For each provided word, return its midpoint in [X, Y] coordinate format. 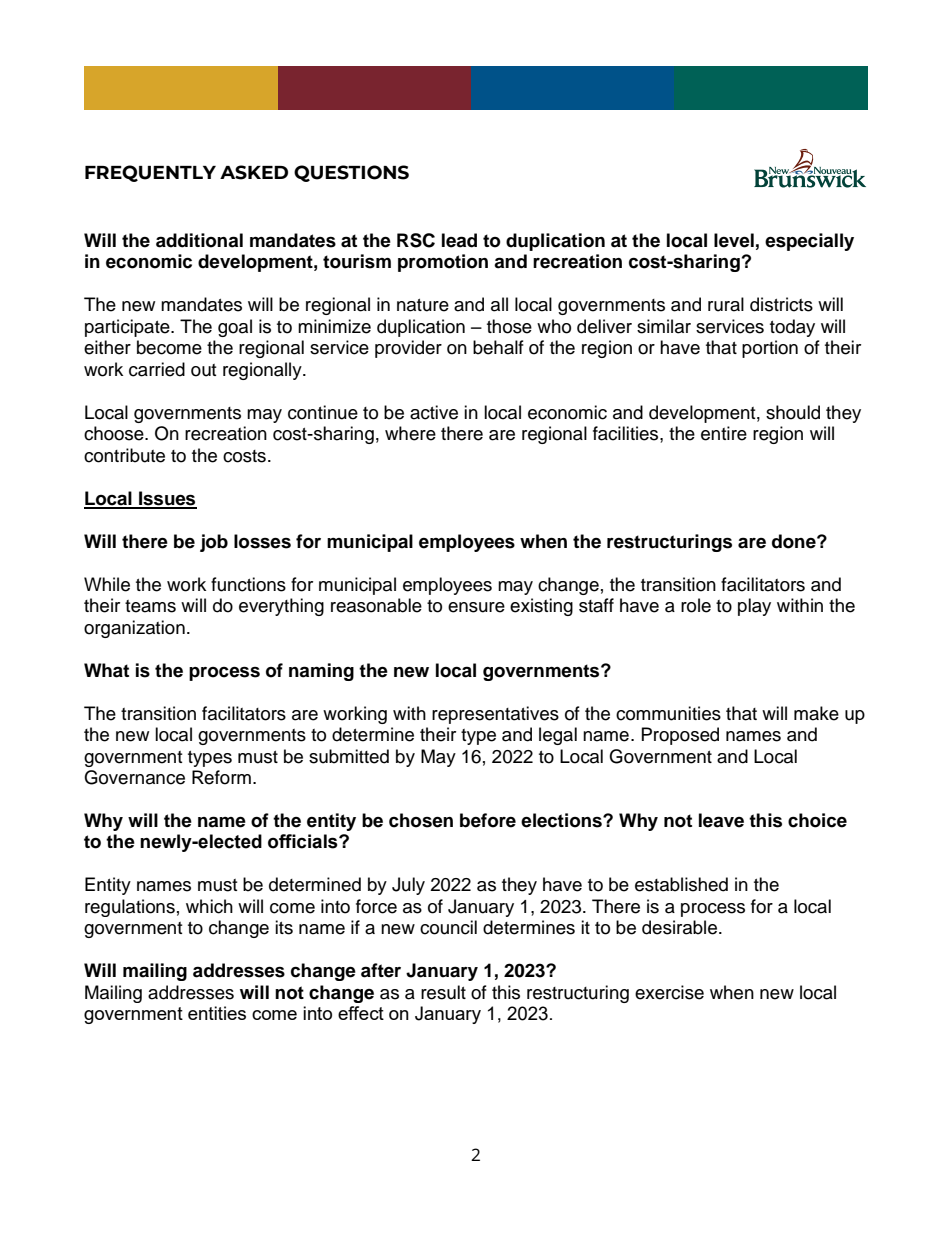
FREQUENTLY [150, 173]
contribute [124, 455]
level [734, 240]
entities [217, 1013]
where [410, 433]
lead [459, 240]
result [443, 992]
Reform [221, 777]
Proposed [680, 736]
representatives [495, 715]
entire [724, 433]
